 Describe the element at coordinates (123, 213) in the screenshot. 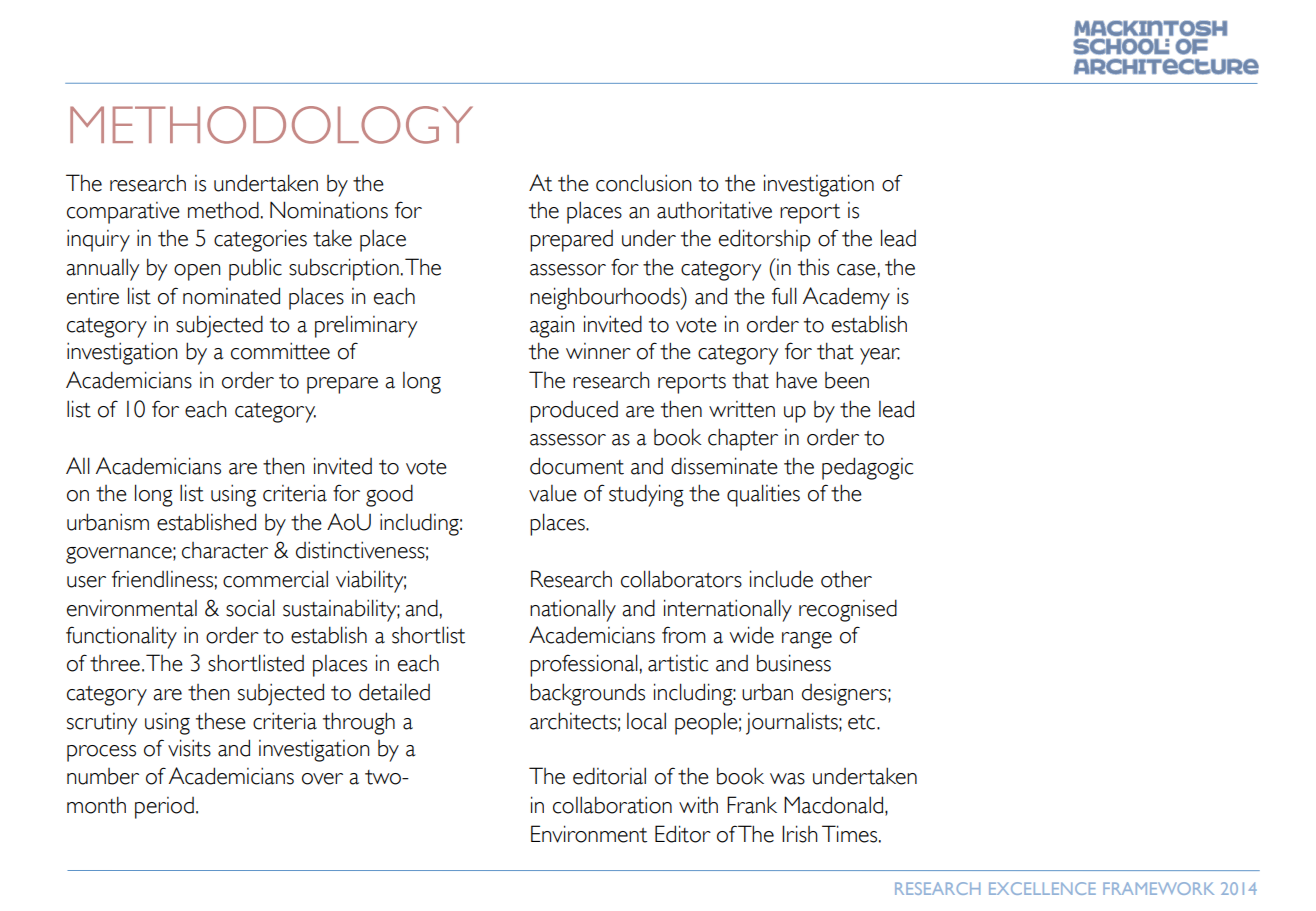

I see `comparative` at that location.
